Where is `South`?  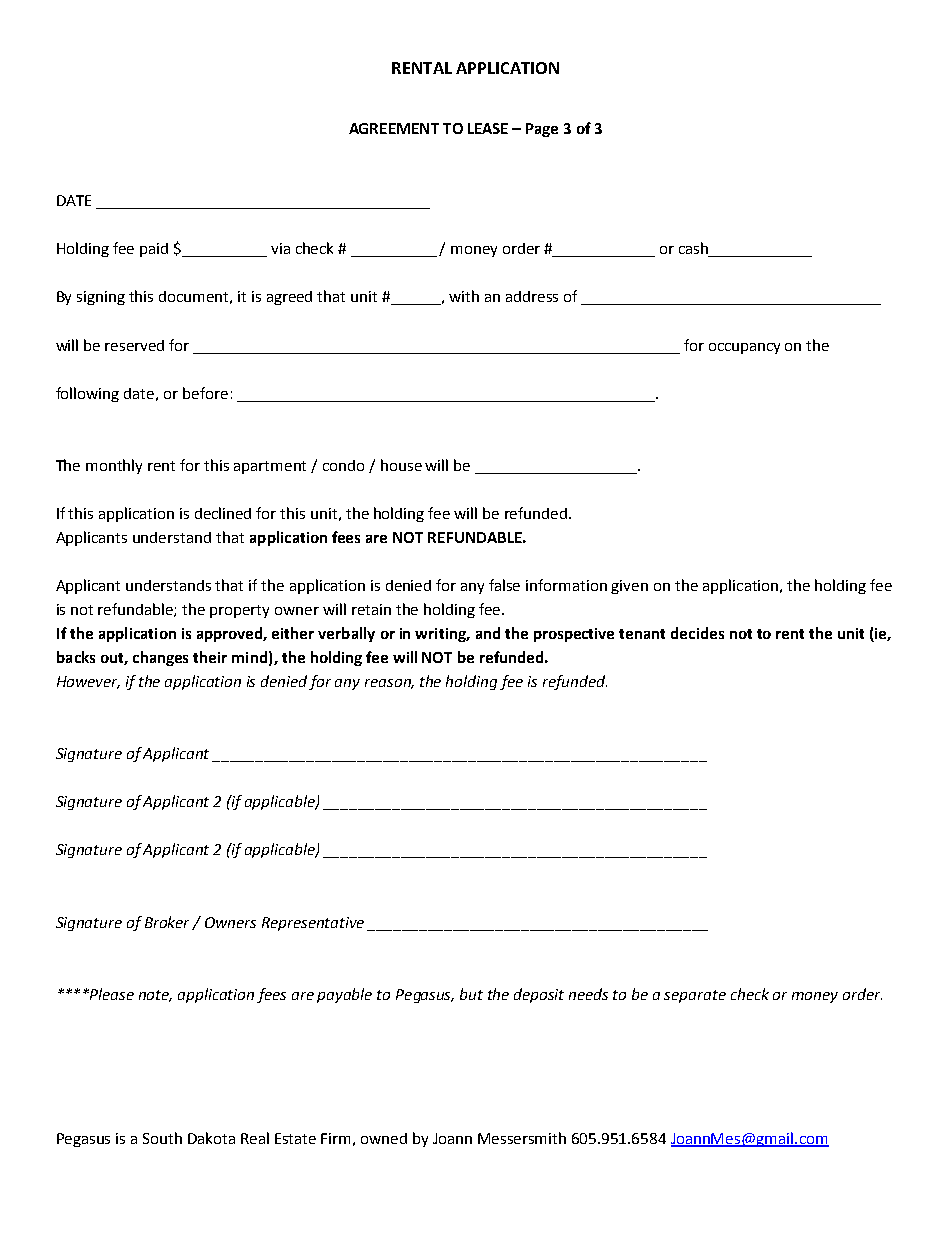
South is located at coordinates (162, 1138).
